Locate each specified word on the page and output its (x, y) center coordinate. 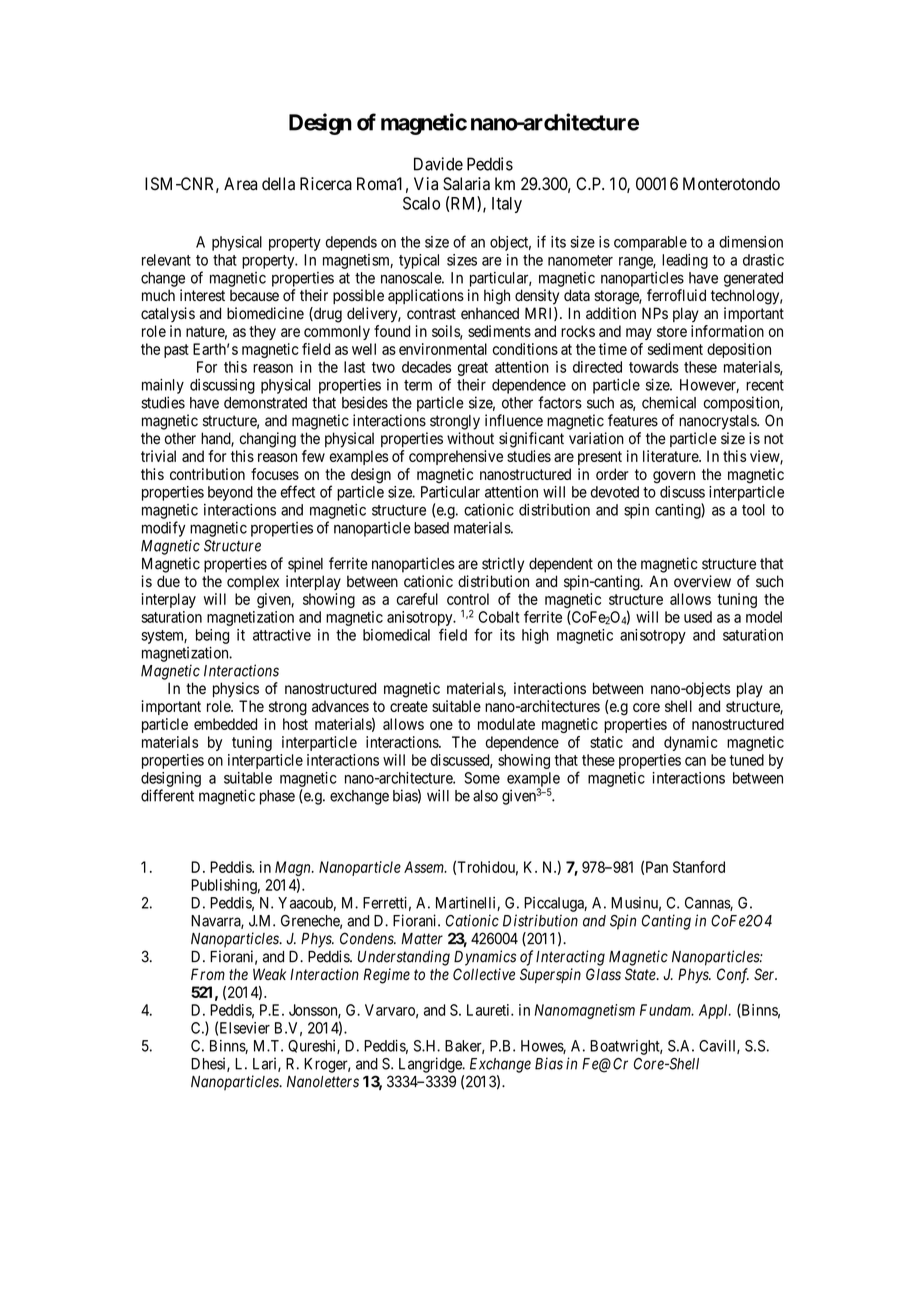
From (208, 974)
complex (253, 582)
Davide (438, 164)
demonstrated (265, 403)
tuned (746, 760)
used (698, 617)
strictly (503, 565)
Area (240, 184)
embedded (225, 724)
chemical (669, 402)
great (472, 369)
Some (482, 778)
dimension (751, 242)
